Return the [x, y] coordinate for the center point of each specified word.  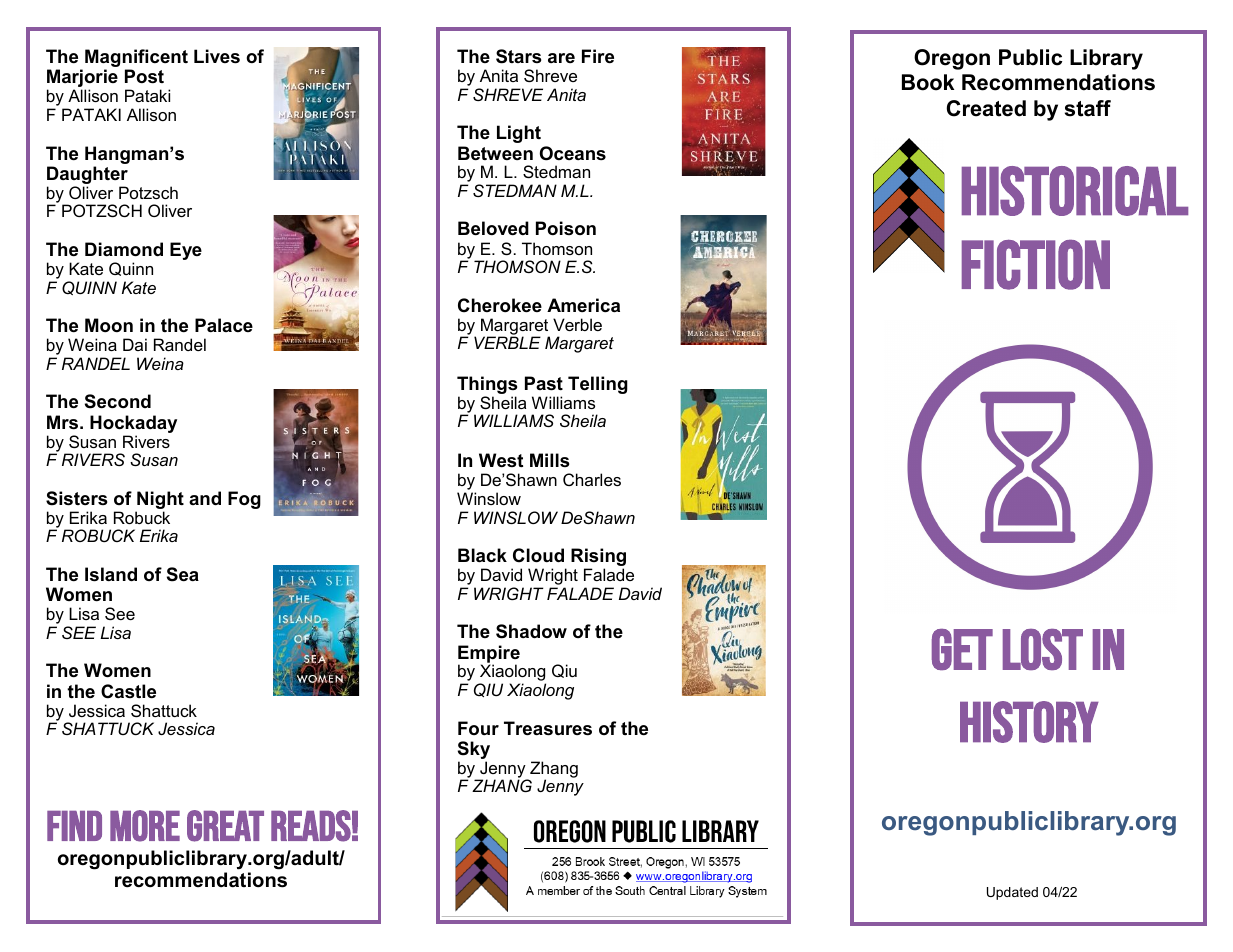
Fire [598, 56]
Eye [186, 251]
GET [962, 649]
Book [928, 82]
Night [160, 501]
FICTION [1036, 265]
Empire [489, 655]
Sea [183, 574]
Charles [592, 479]
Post [144, 76]
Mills [549, 460]
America [583, 305]
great [225, 826]
